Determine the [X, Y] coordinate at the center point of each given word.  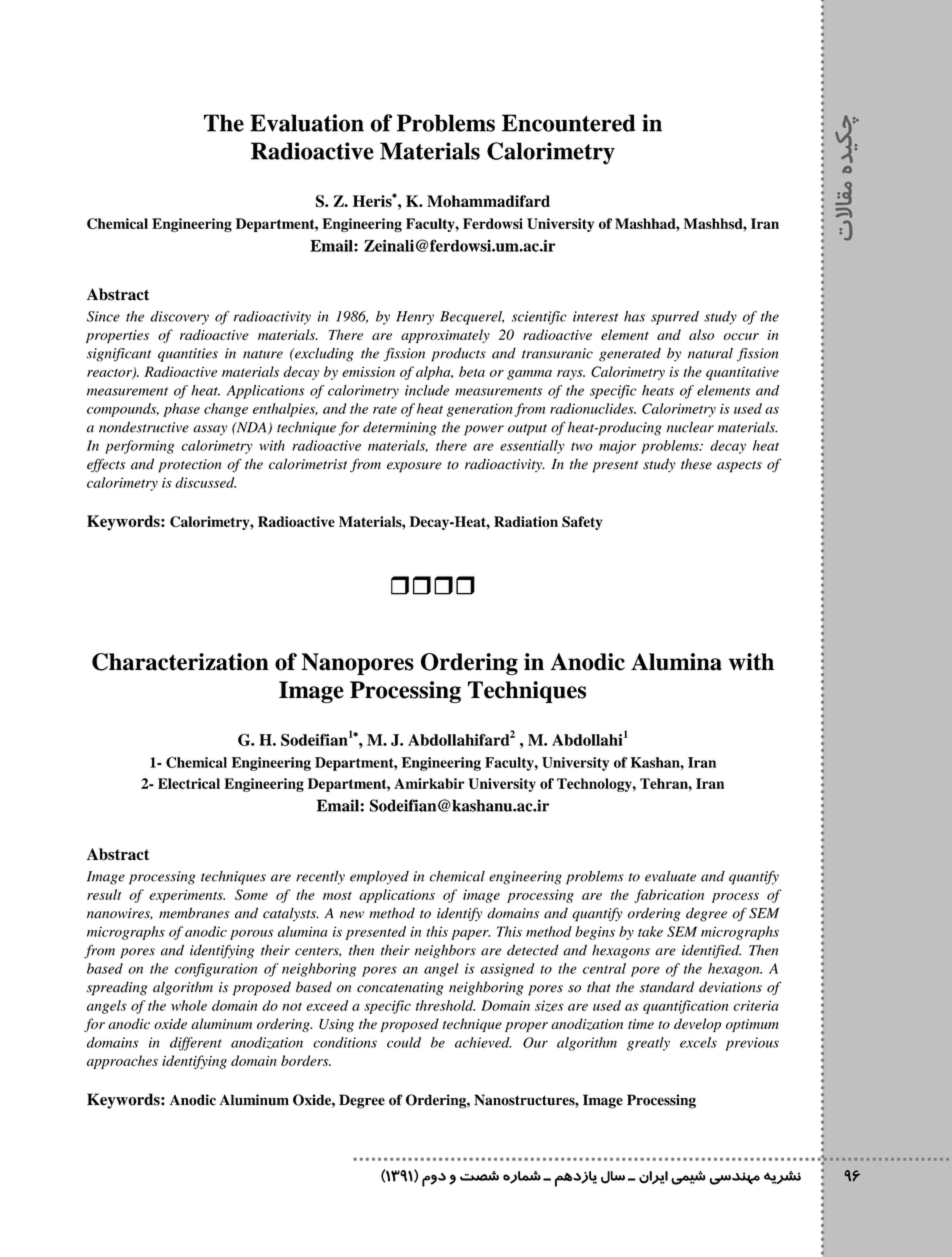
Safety [582, 523]
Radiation [526, 521]
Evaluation [307, 123]
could [404, 1042]
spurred [675, 318]
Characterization [180, 662]
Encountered [568, 123]
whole [189, 1005]
